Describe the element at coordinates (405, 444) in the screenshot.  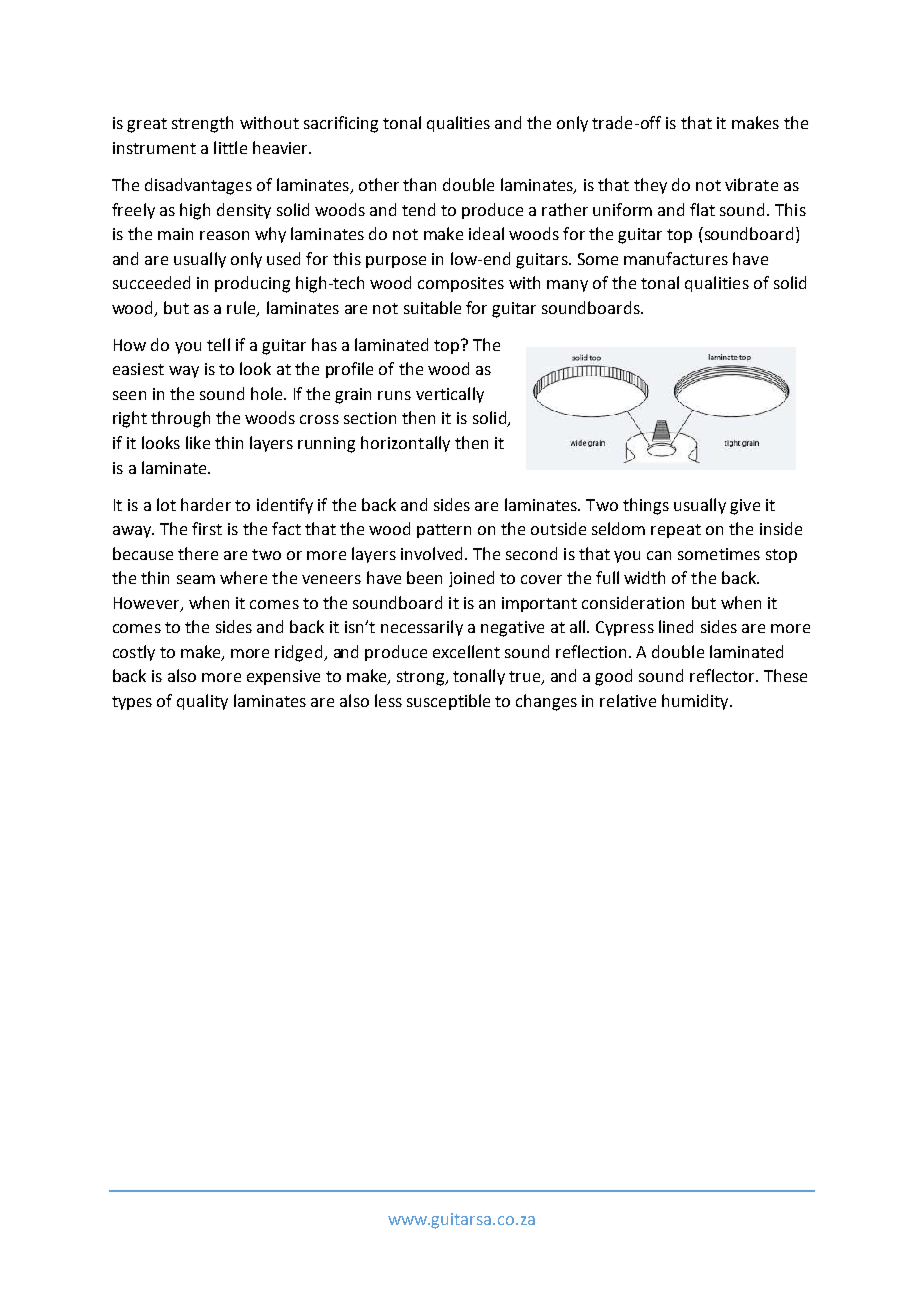
I see `horizontally` at that location.
